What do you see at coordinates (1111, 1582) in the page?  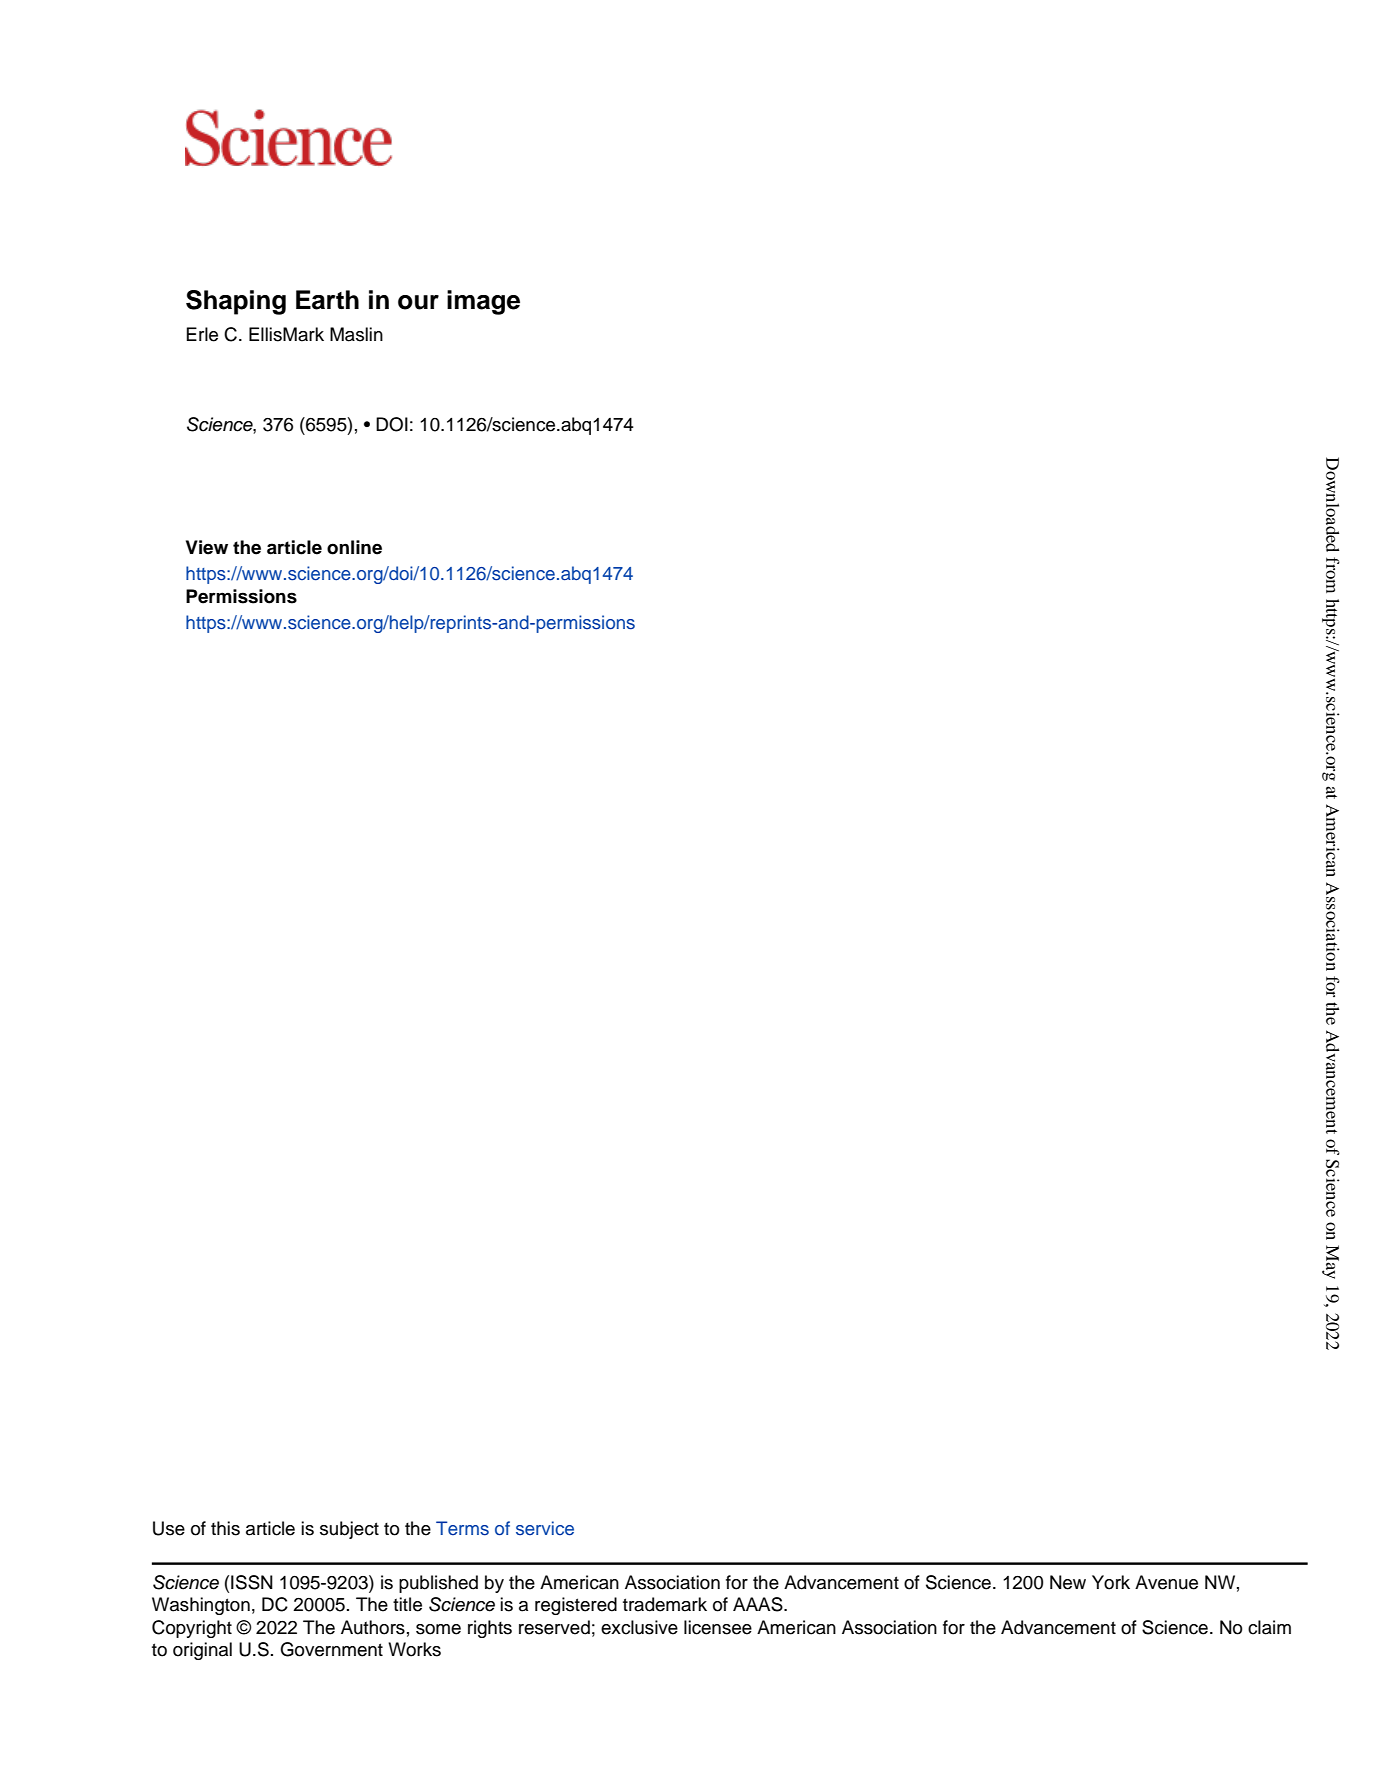 I see `York` at bounding box center [1111, 1582].
